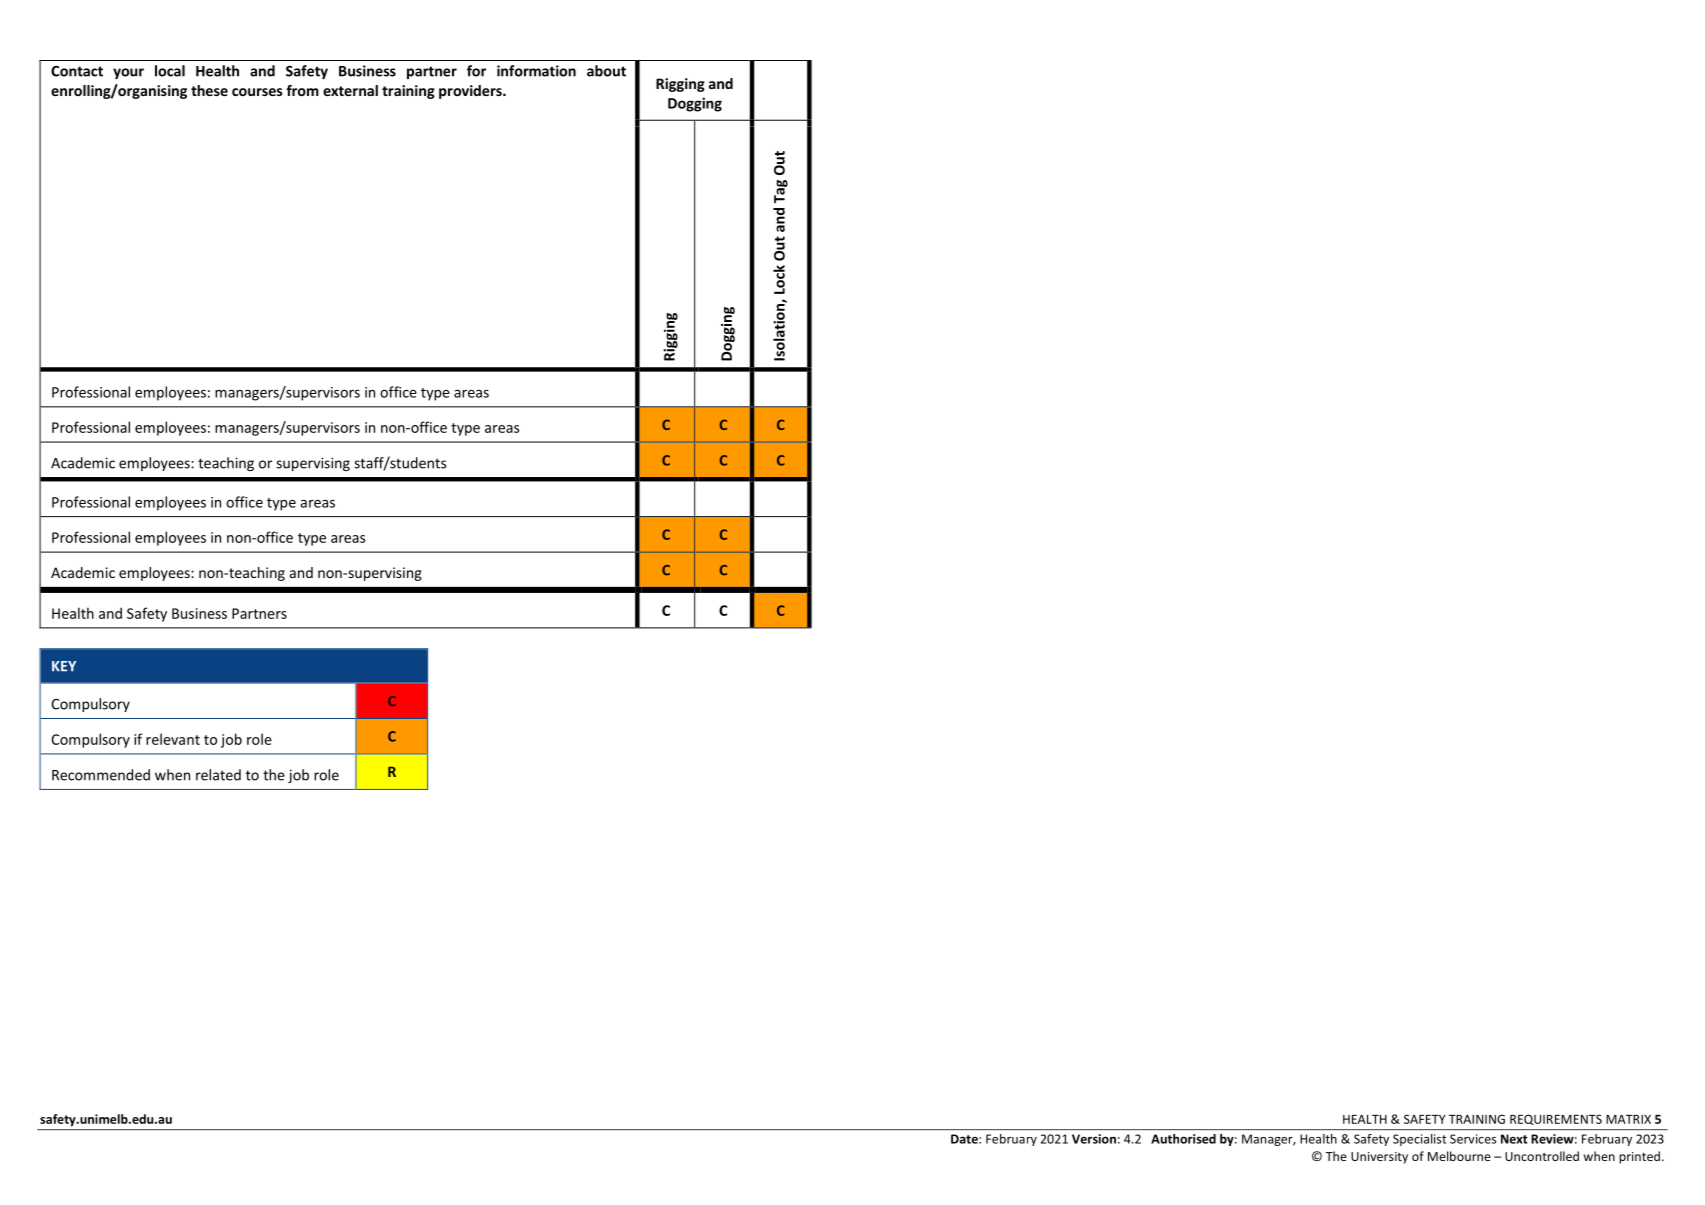 The height and width of the screenshot is (1205, 1705). Describe the element at coordinates (173, 739) in the screenshot. I see `relevant` at that location.
